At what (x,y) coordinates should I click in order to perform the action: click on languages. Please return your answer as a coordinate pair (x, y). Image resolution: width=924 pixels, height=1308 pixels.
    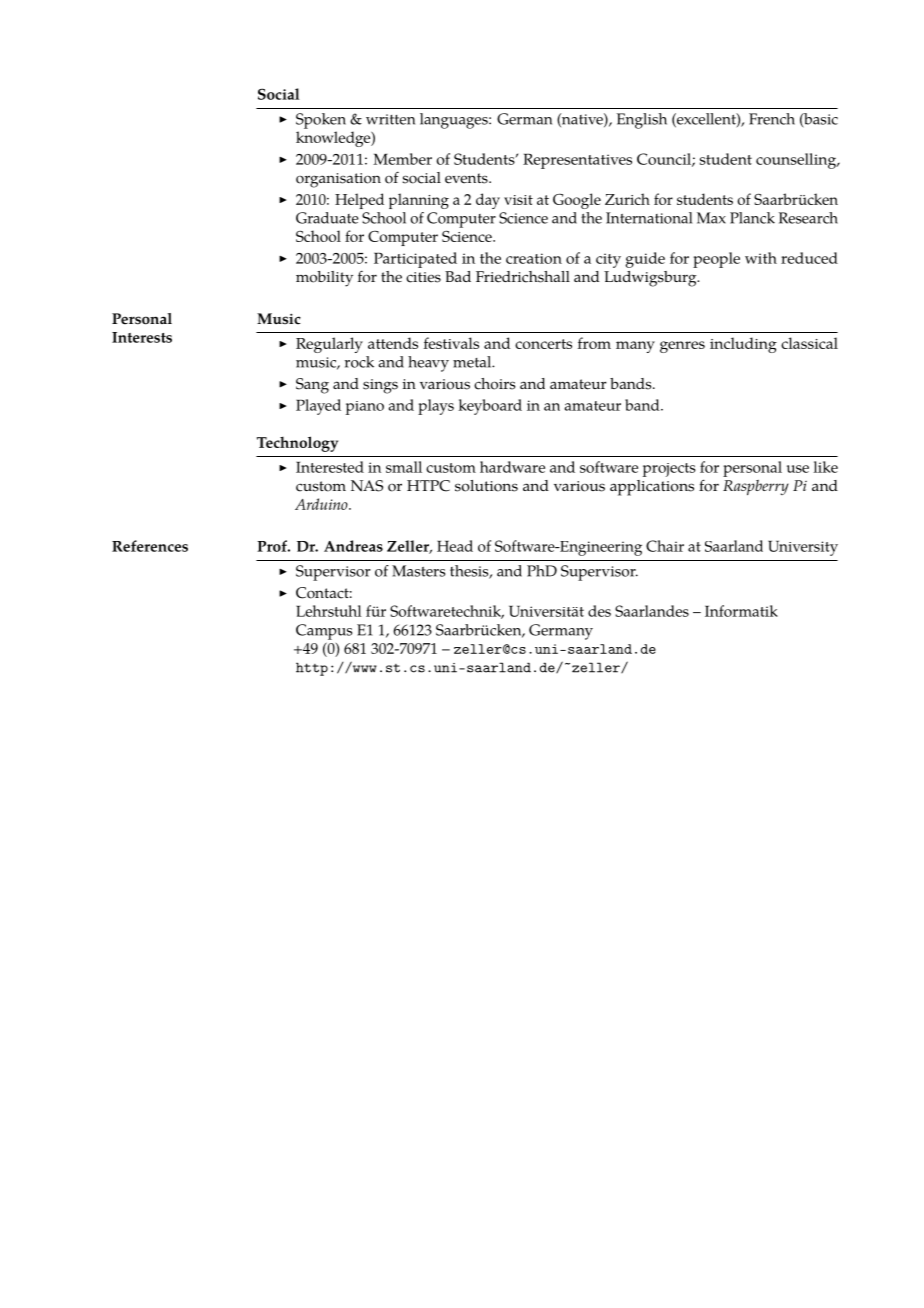
    Looking at the image, I should click on (455, 121).
